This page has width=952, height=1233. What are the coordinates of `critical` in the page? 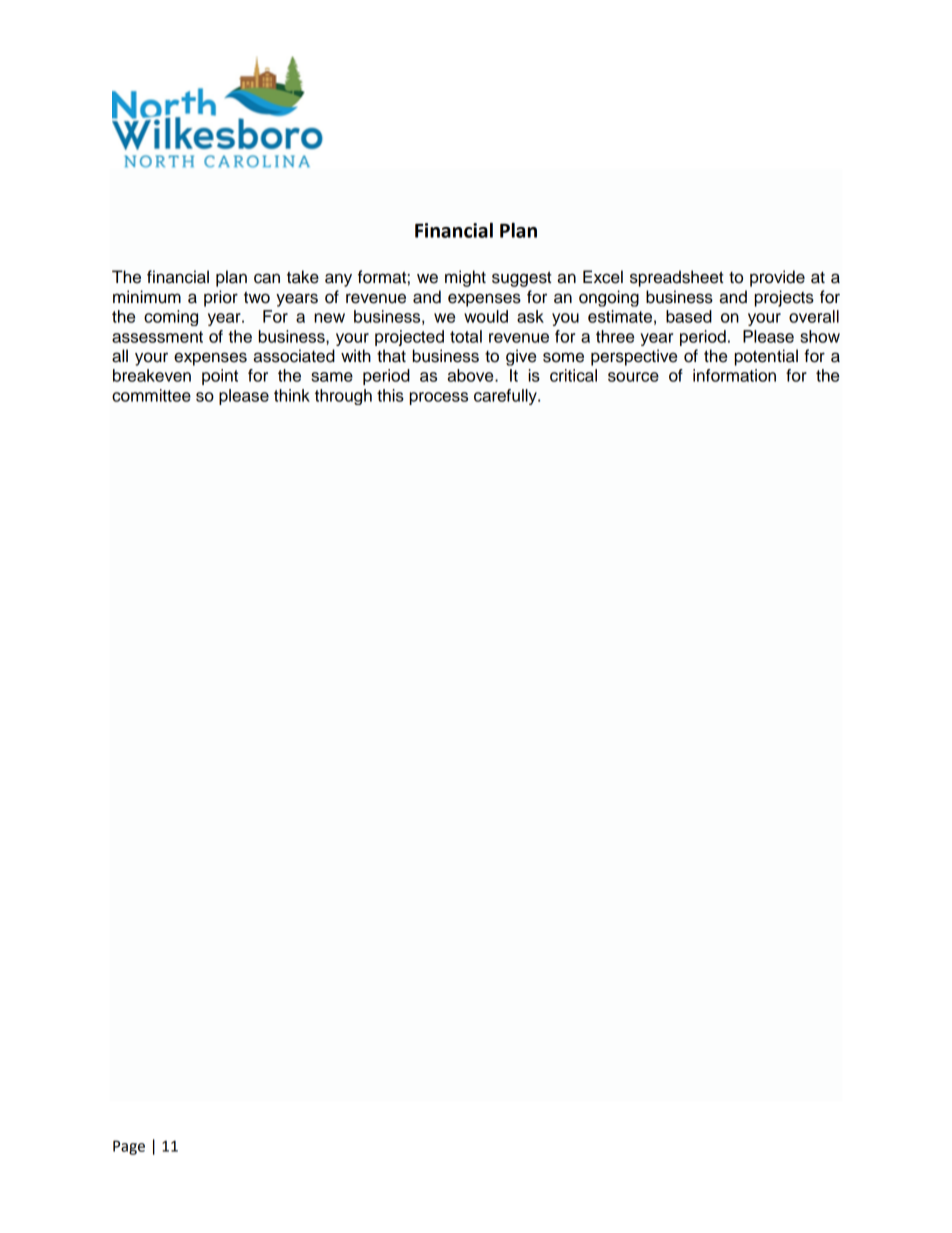 It's located at (573, 375).
